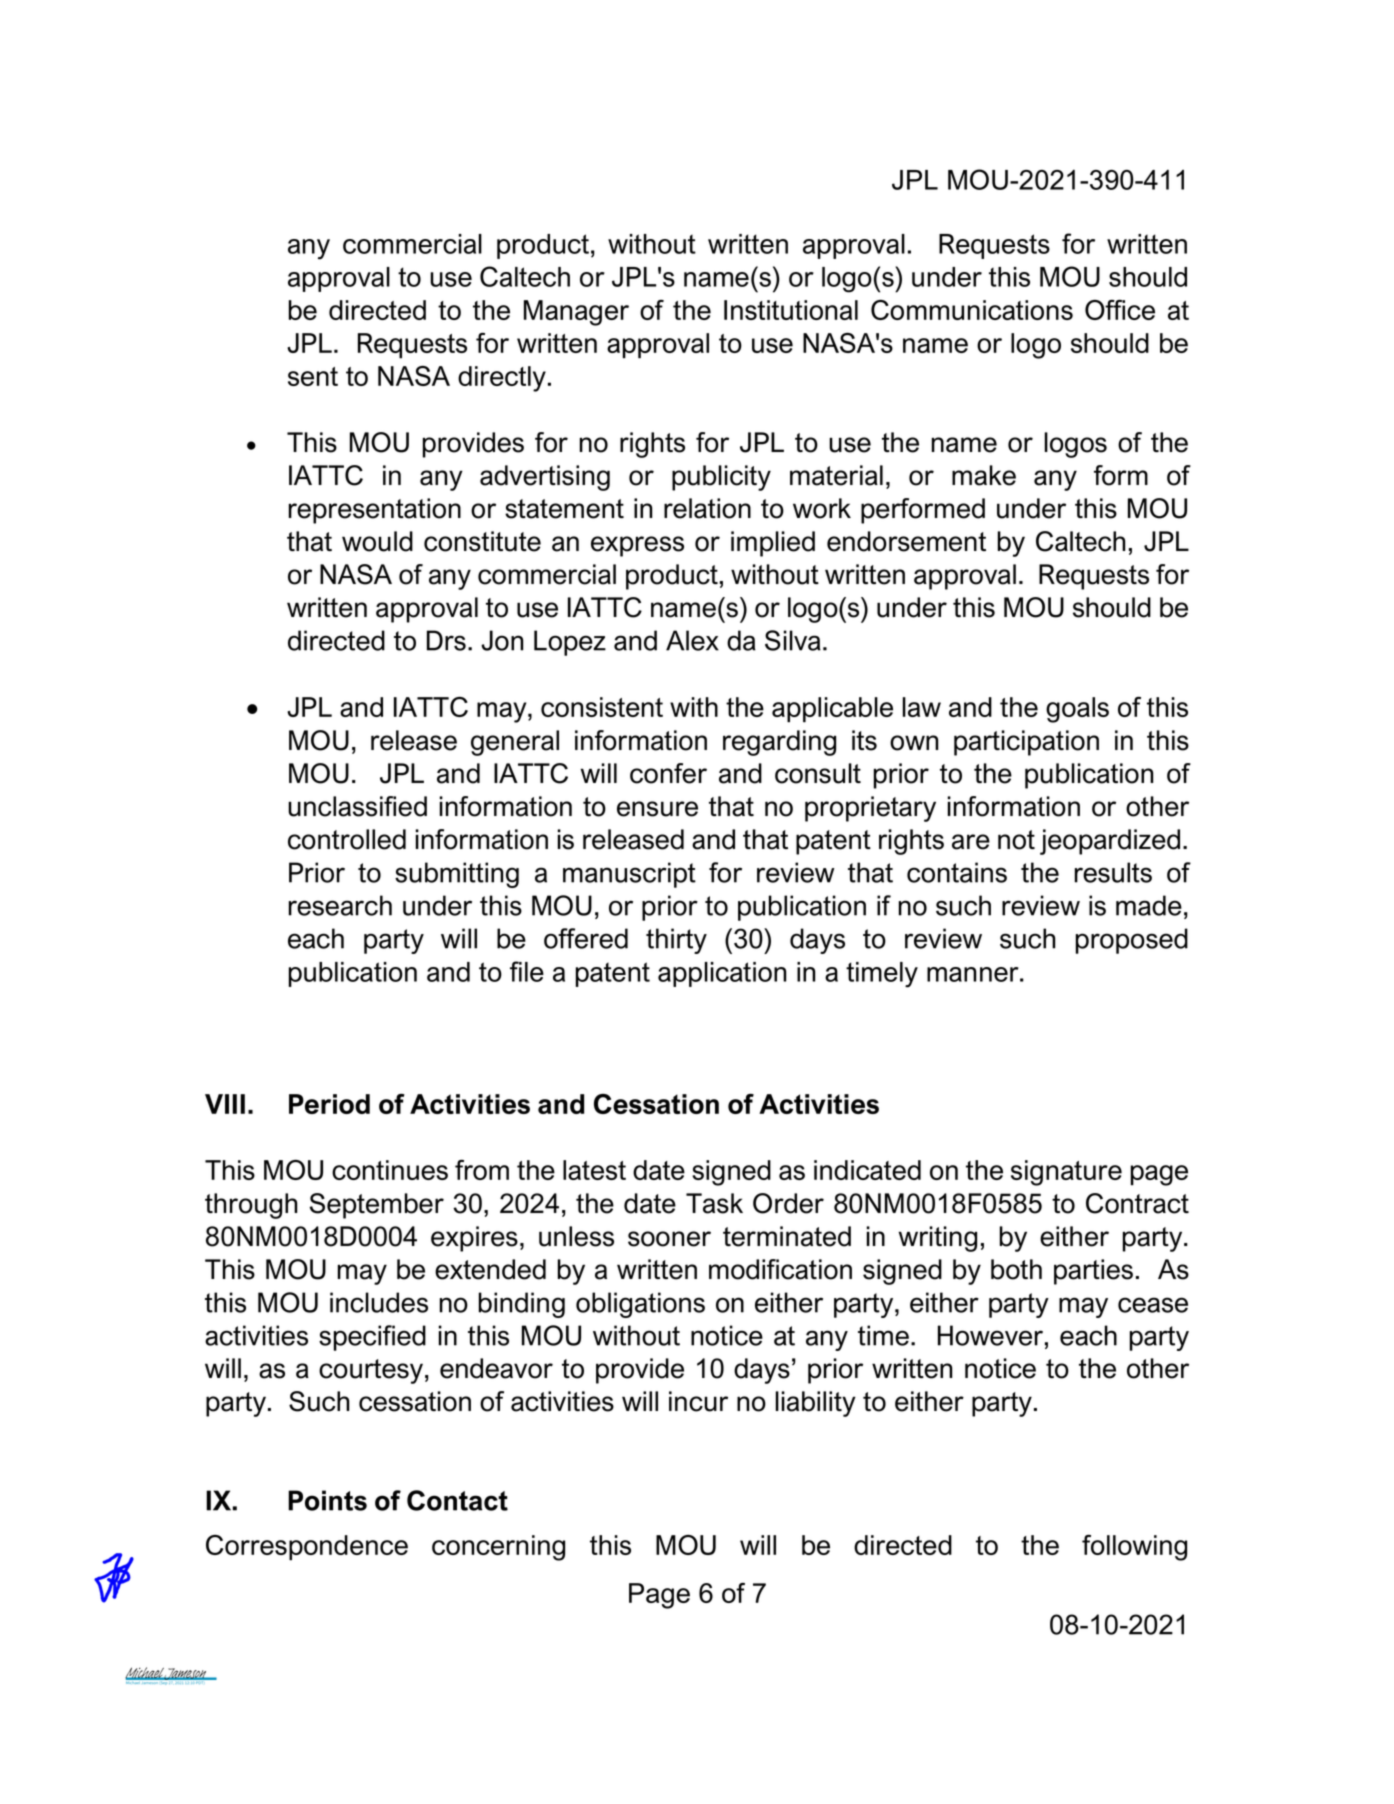  What do you see at coordinates (329, 1104) in the page?
I see `Period` at bounding box center [329, 1104].
